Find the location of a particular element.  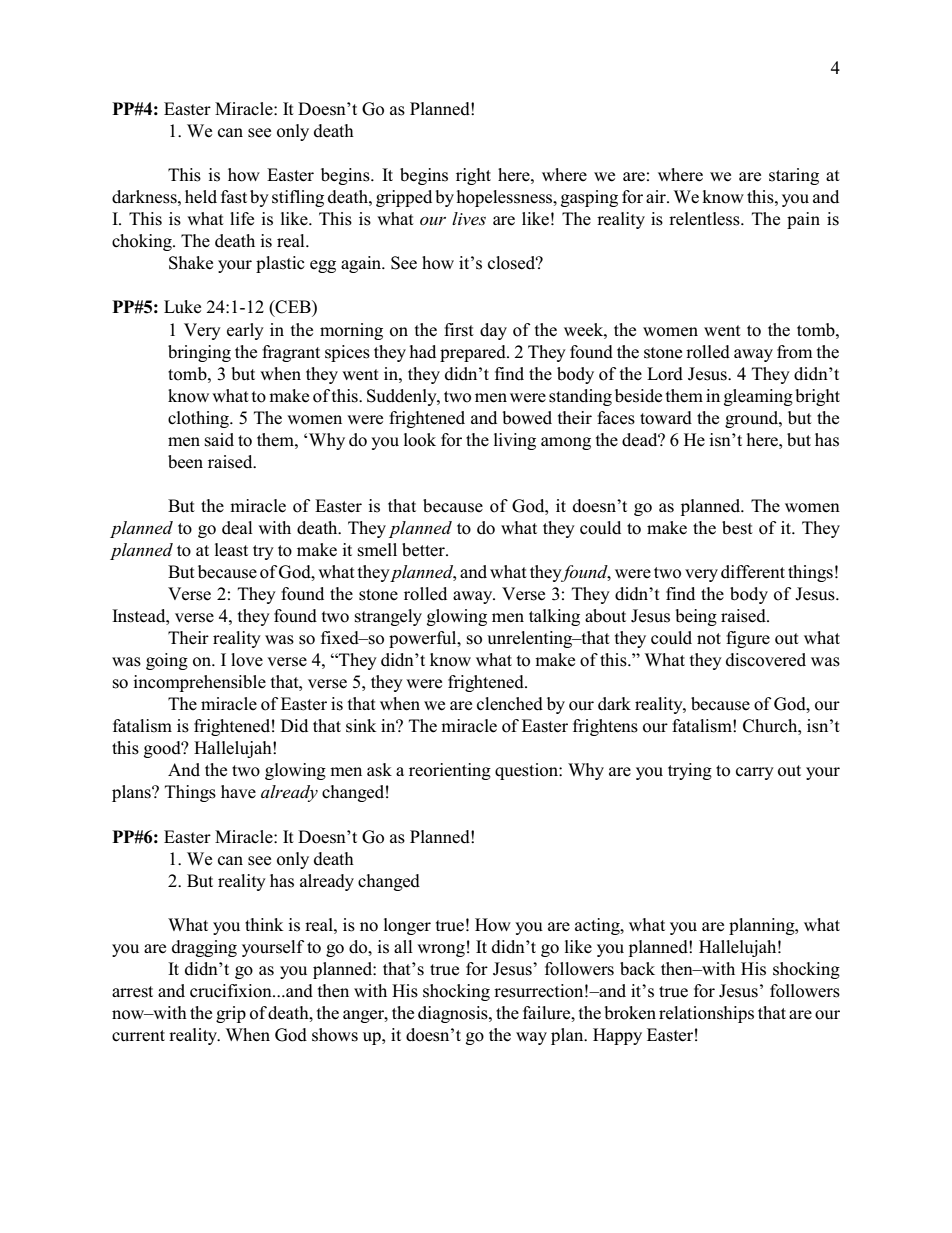

powerful is located at coordinates (424, 639).
